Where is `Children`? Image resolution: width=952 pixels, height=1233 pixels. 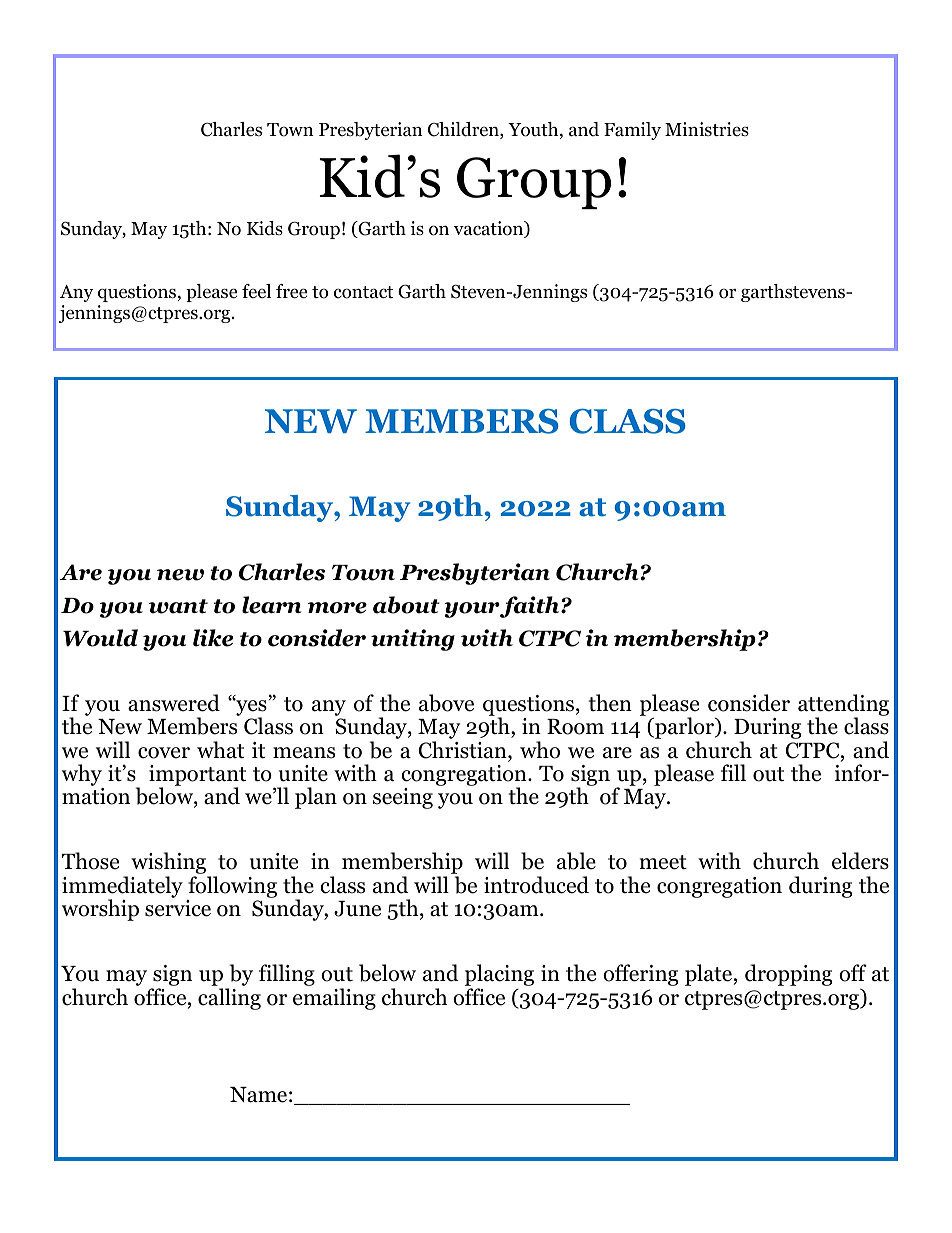
Children is located at coordinates (464, 130).
